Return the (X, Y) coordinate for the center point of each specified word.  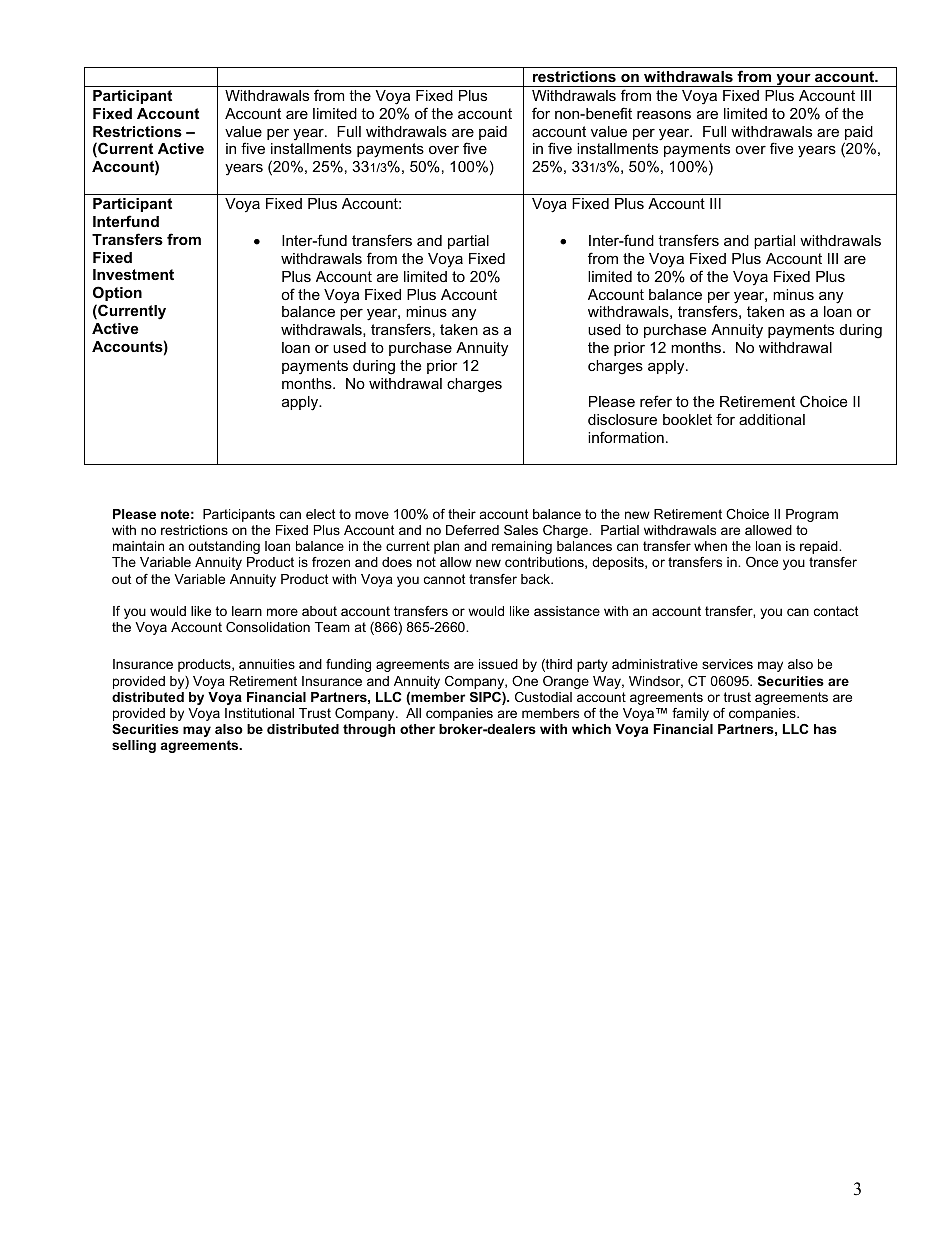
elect (321, 514)
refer (656, 401)
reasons (664, 114)
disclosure (622, 419)
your (793, 80)
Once (762, 562)
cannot (445, 579)
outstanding (224, 547)
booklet (687, 419)
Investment (133, 274)
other (417, 729)
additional (772, 419)
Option (117, 293)
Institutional (259, 713)
